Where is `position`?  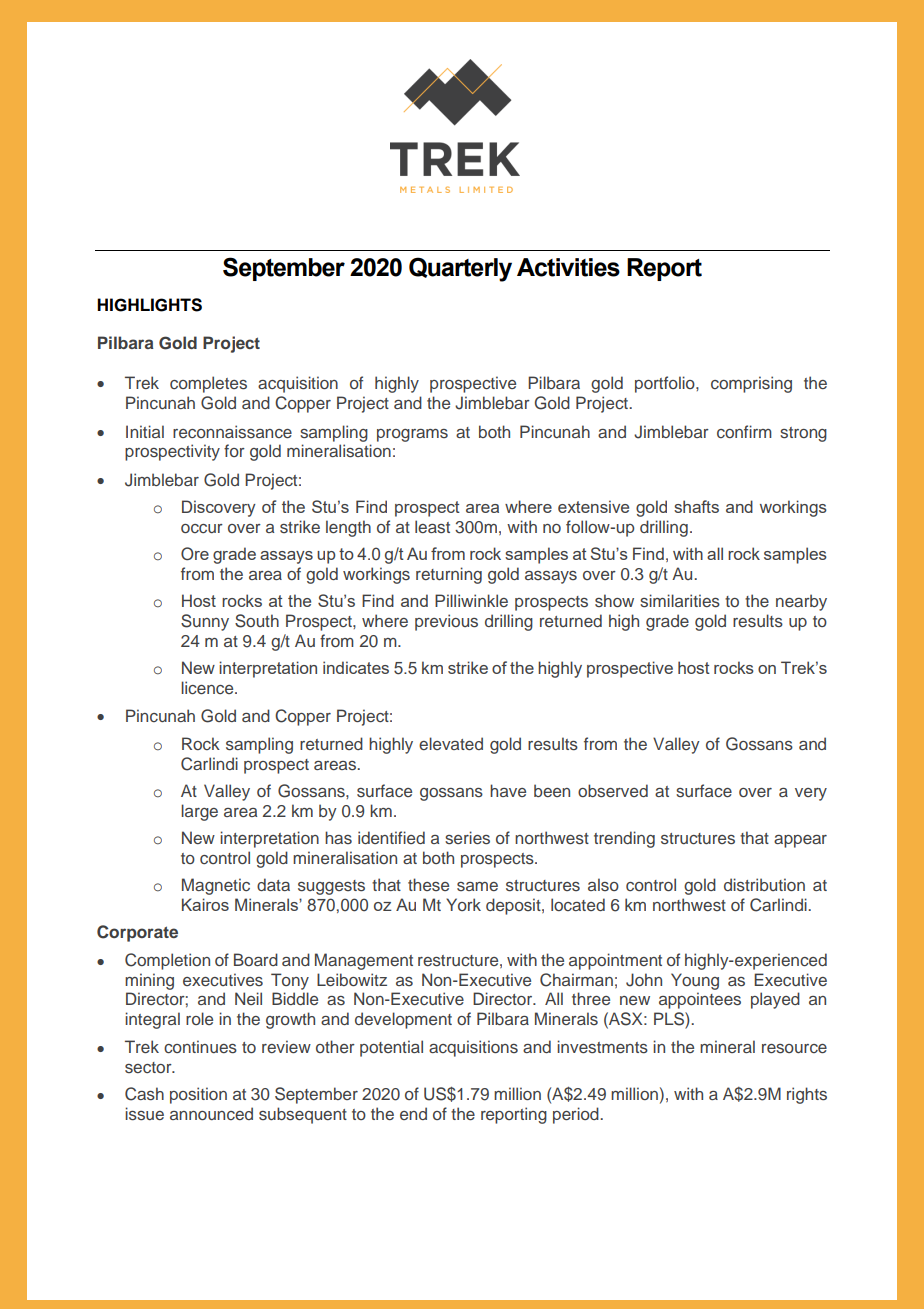
position is located at coordinates (198, 1095).
